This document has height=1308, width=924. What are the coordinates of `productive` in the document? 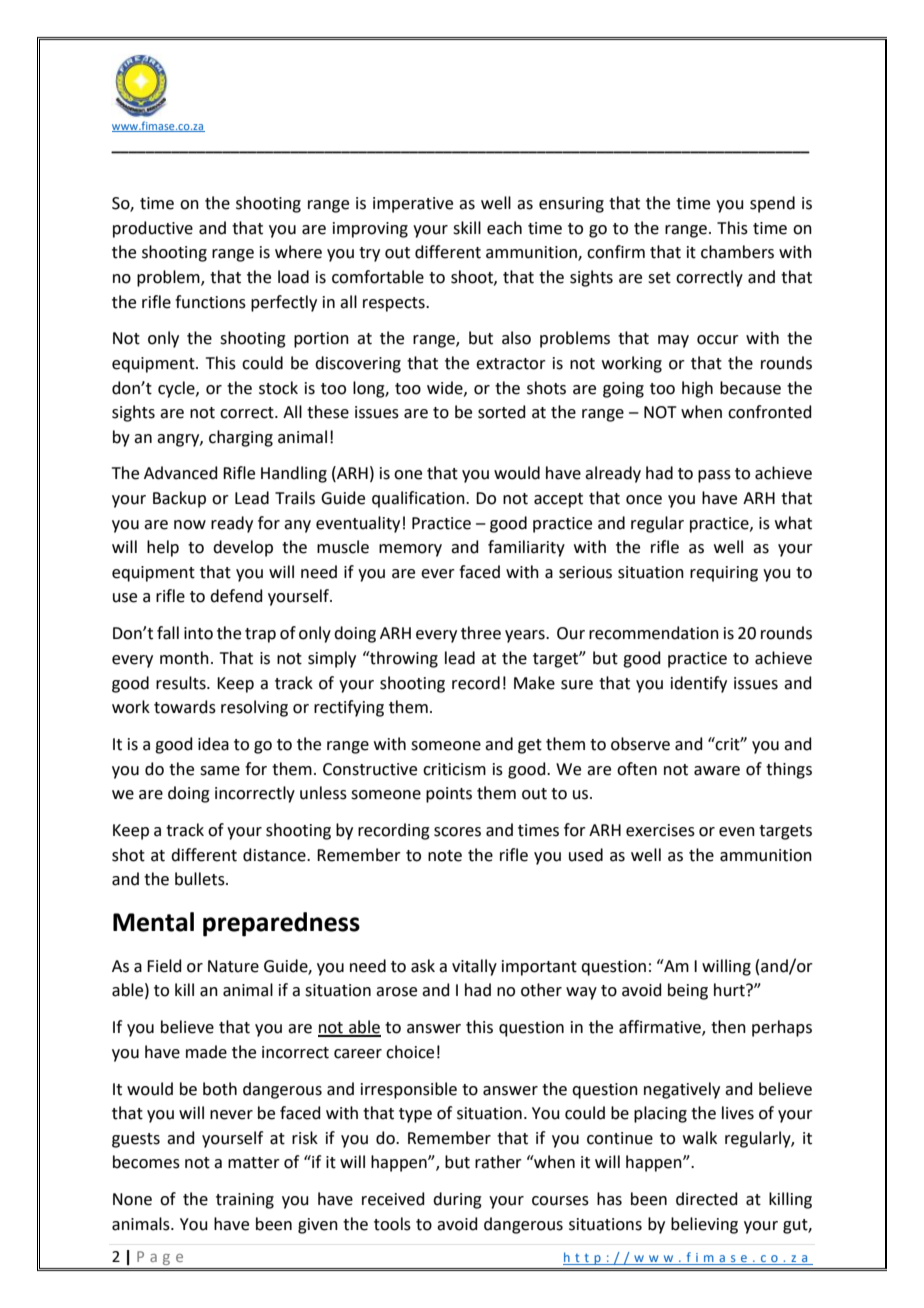 It's located at (153, 229).
